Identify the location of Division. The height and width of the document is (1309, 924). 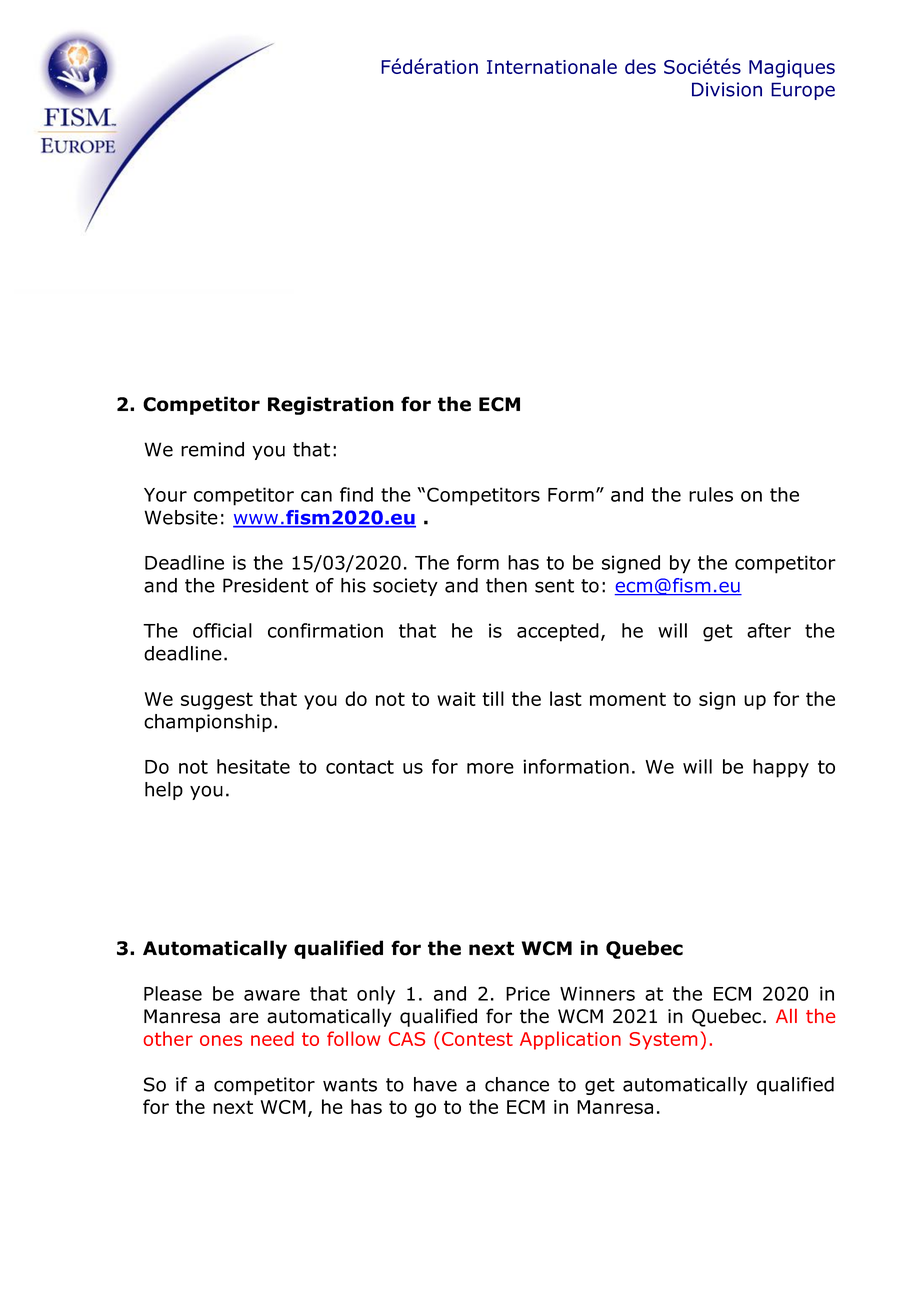
(727, 89).
